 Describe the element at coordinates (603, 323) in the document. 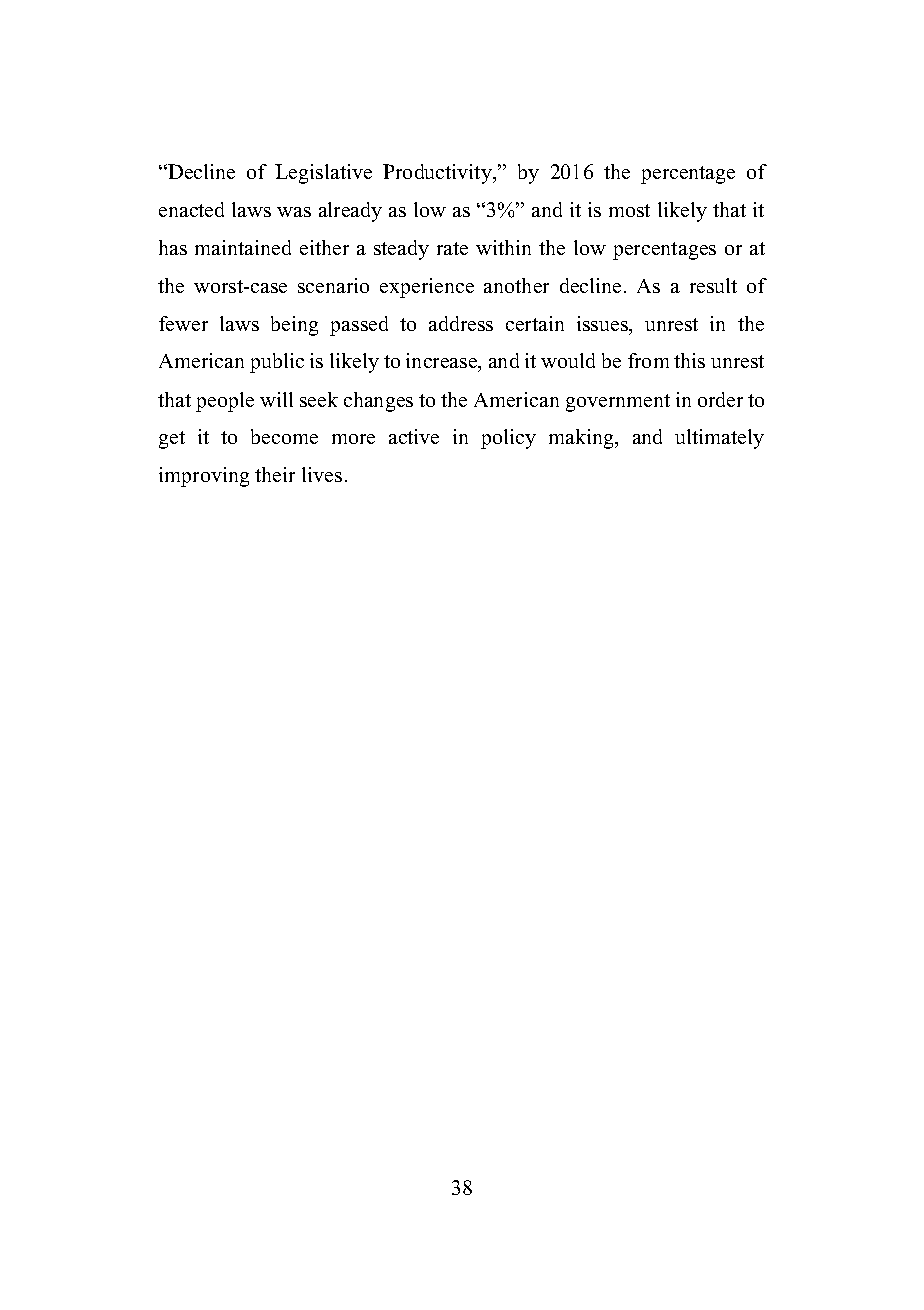

I see `issues` at that location.
